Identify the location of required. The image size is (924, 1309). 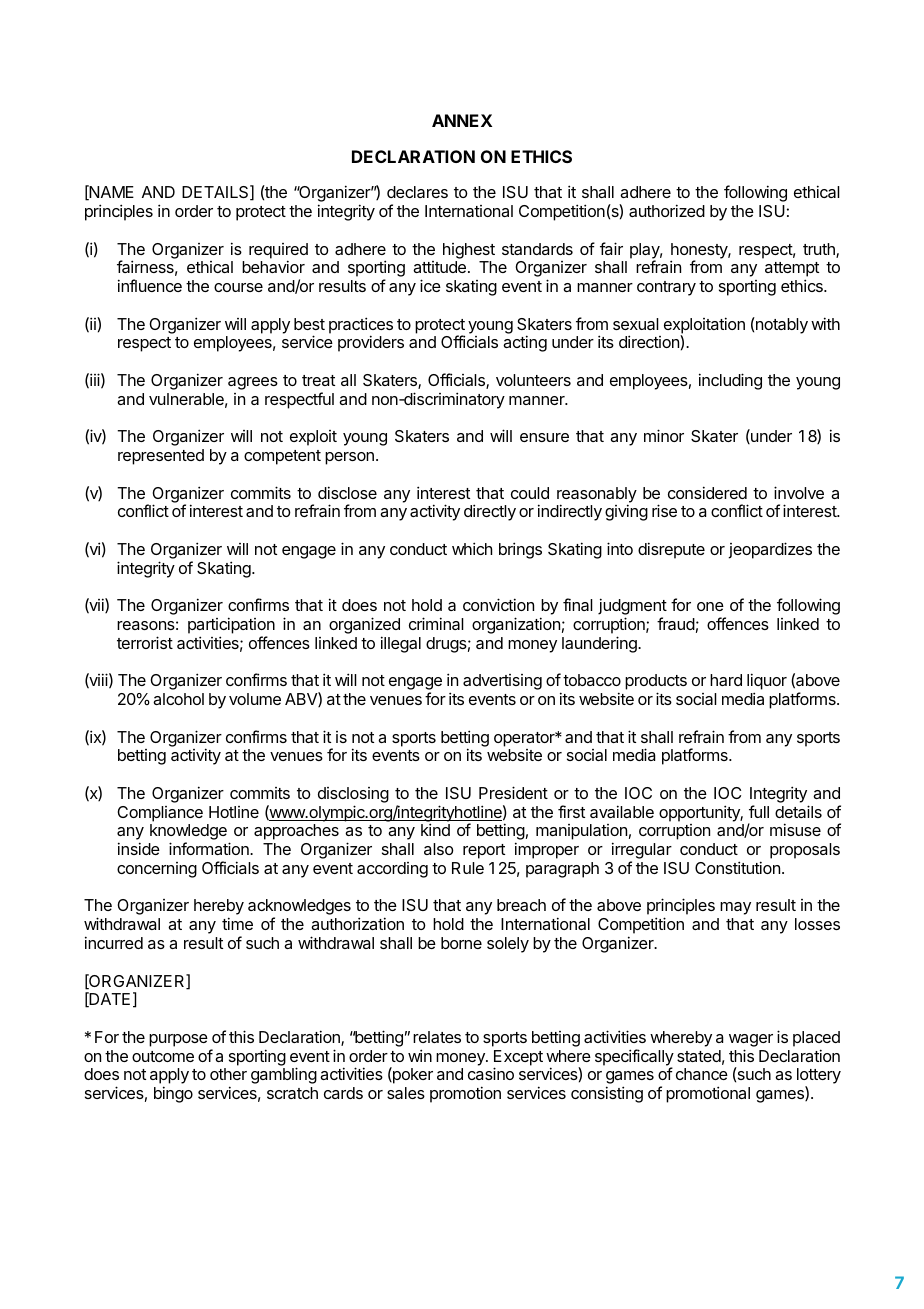
(278, 252).
